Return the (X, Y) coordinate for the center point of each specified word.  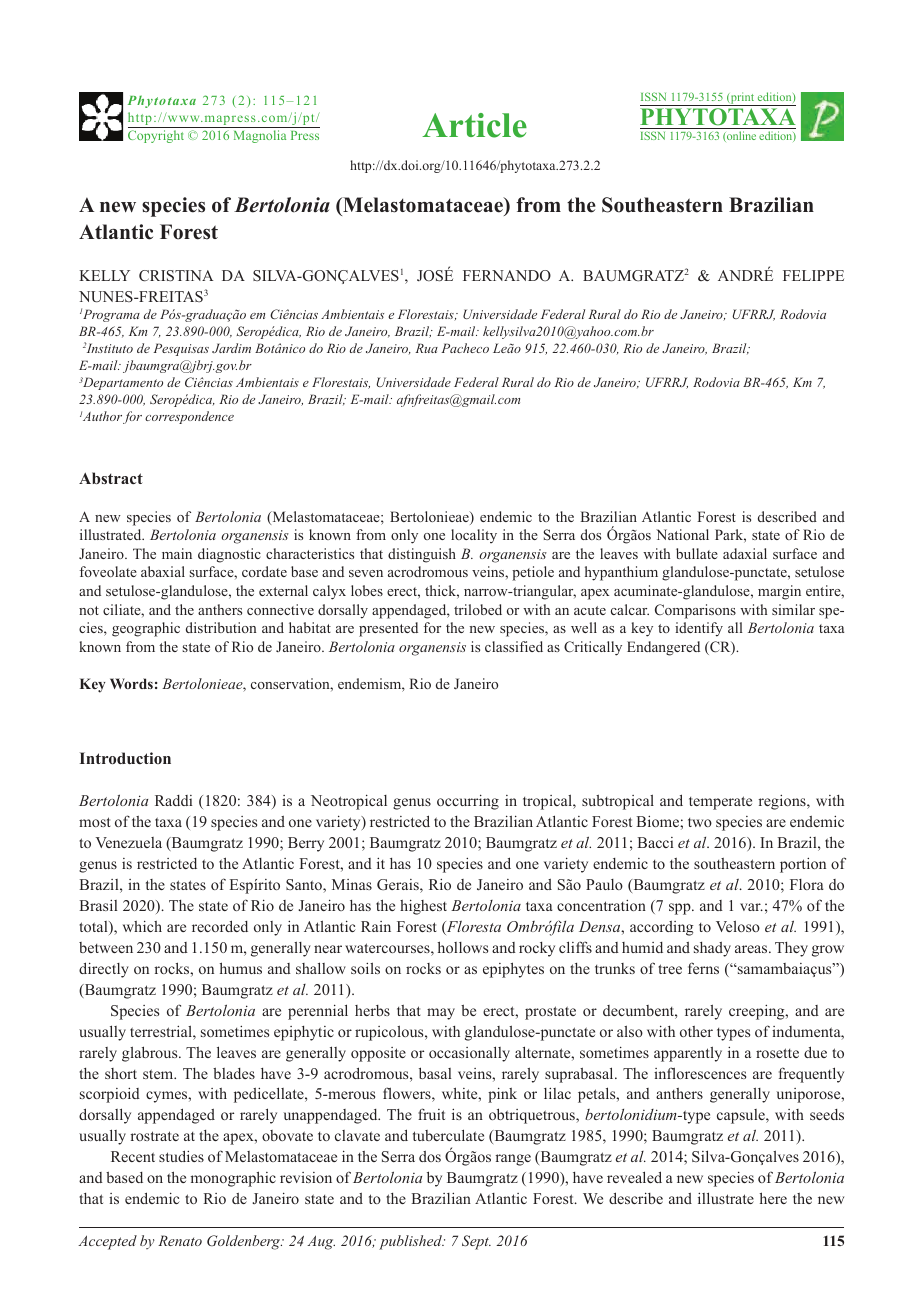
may (441, 1014)
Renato (180, 1240)
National (682, 534)
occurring (468, 802)
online (740, 136)
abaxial (163, 571)
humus (241, 968)
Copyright (156, 136)
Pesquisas (181, 349)
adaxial (745, 553)
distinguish (422, 555)
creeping (758, 1012)
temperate (720, 803)
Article (474, 125)
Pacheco (465, 348)
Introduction (125, 758)
